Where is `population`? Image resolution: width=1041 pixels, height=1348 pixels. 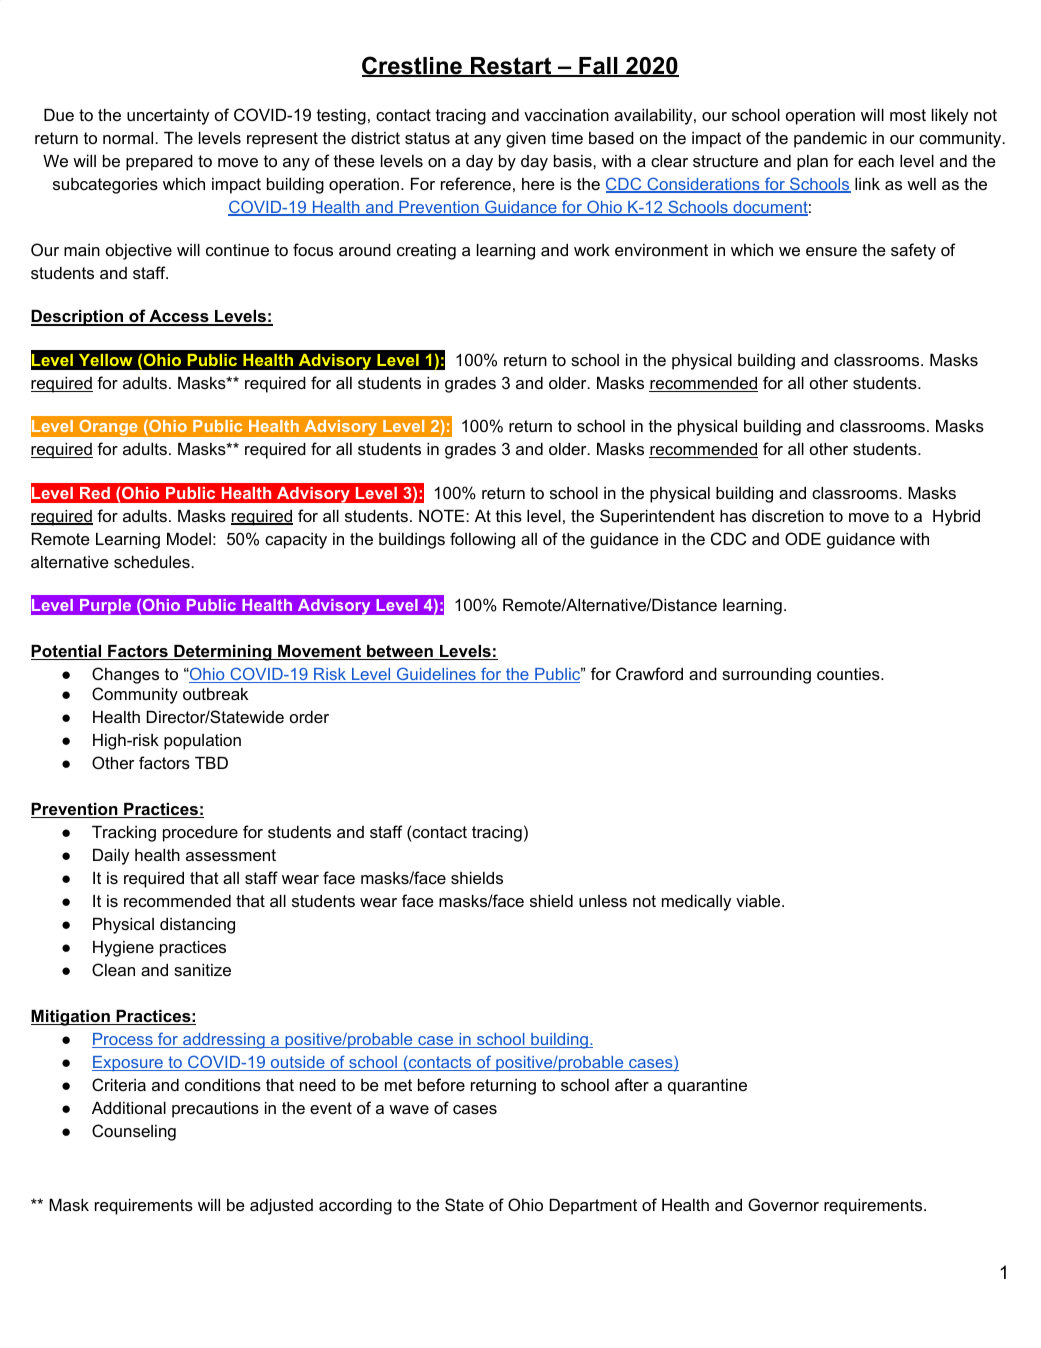 population is located at coordinates (202, 742).
